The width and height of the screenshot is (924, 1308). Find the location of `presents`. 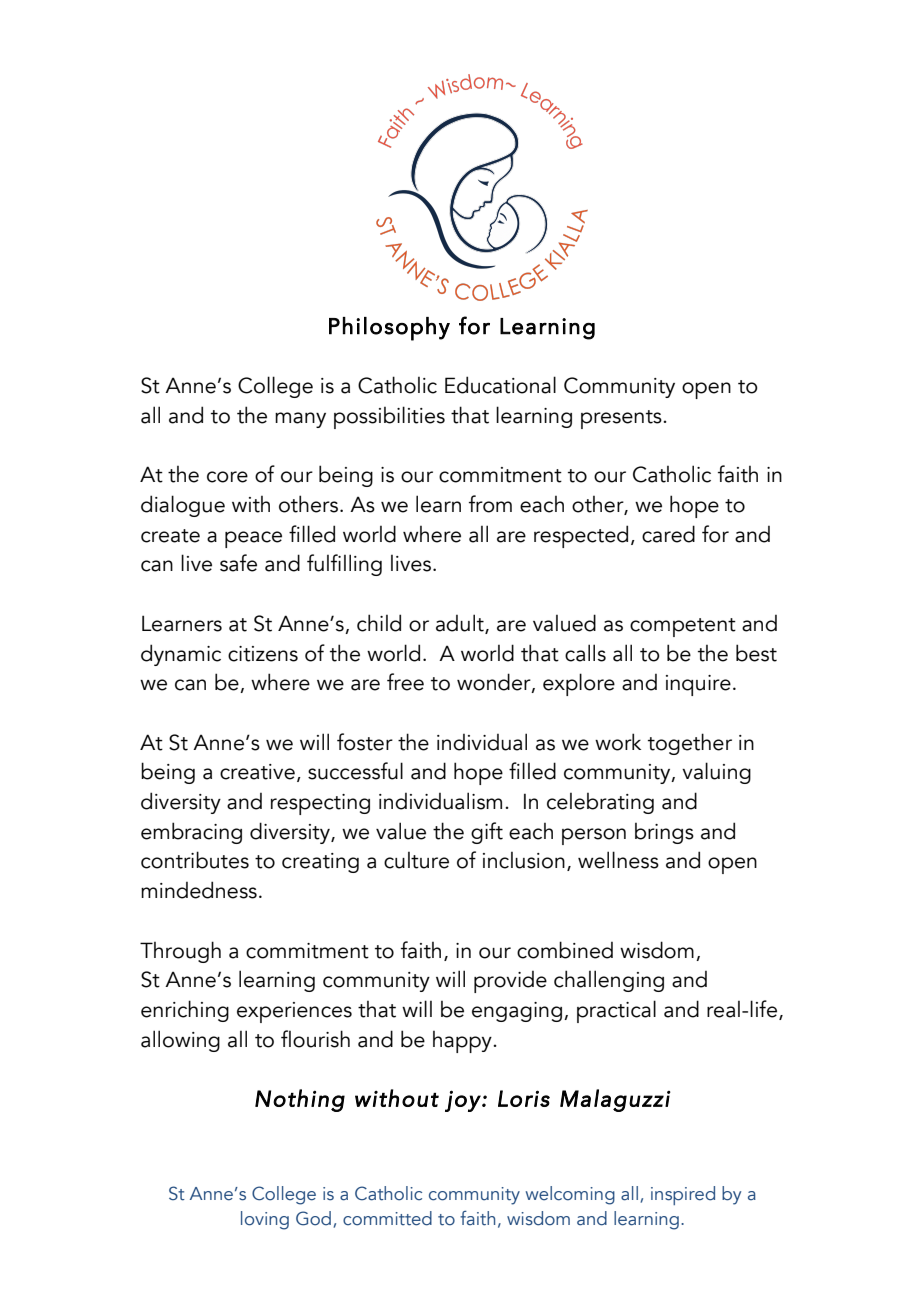

presents is located at coordinates (622, 419).
